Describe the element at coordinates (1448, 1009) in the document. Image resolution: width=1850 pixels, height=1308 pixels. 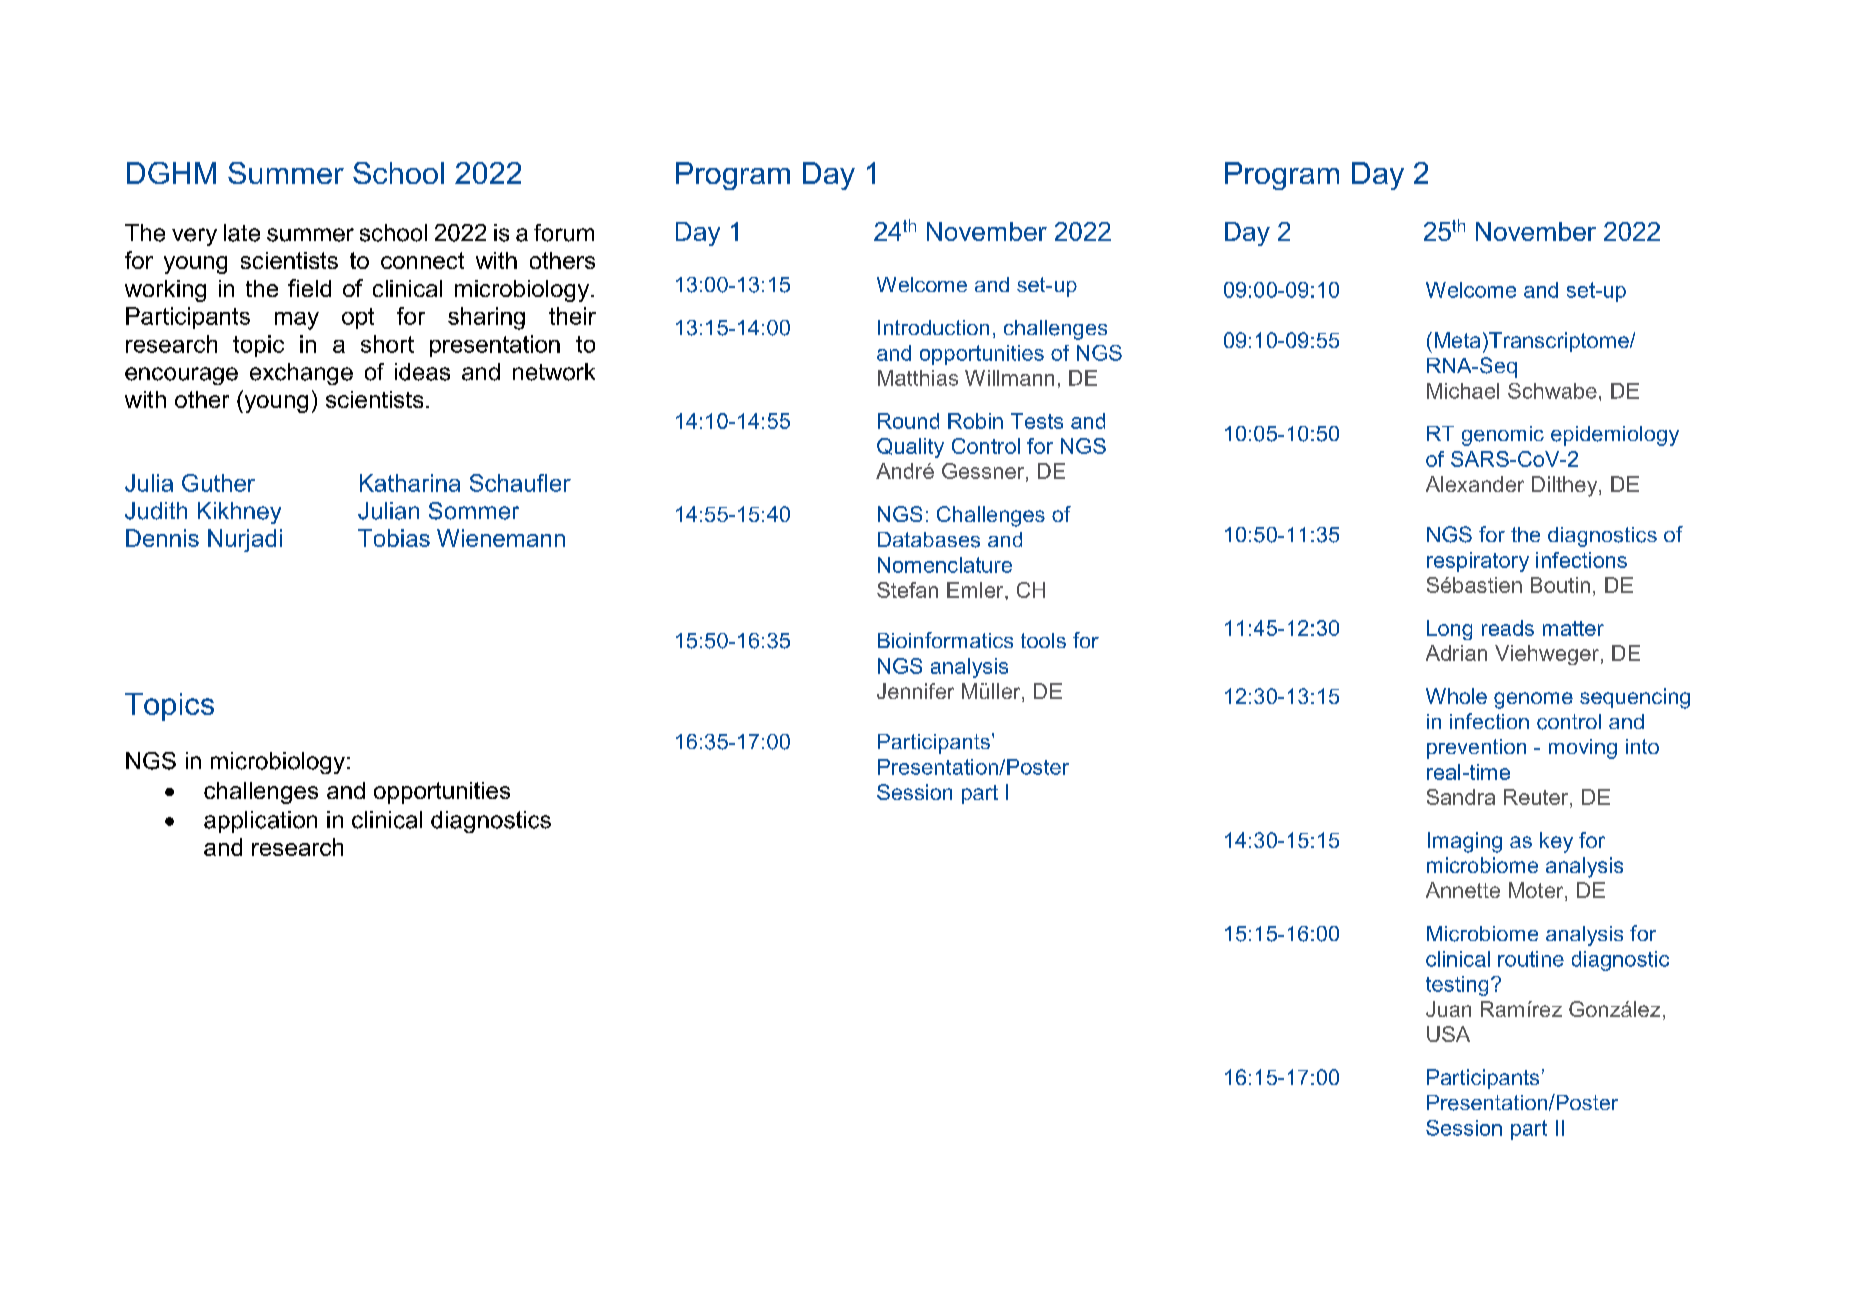
I see `Juan` at that location.
